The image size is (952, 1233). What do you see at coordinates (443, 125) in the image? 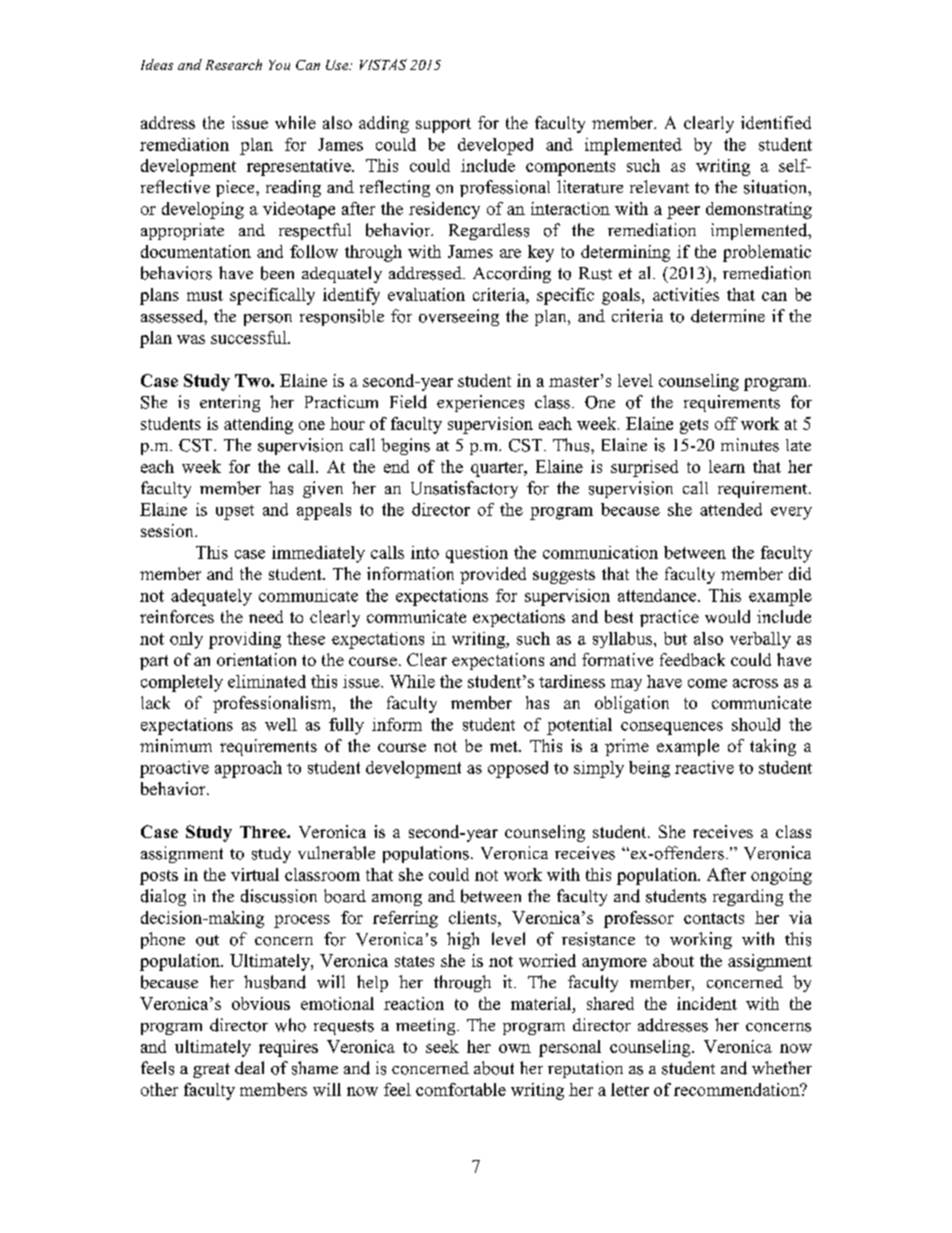
I see `support` at bounding box center [443, 125].
